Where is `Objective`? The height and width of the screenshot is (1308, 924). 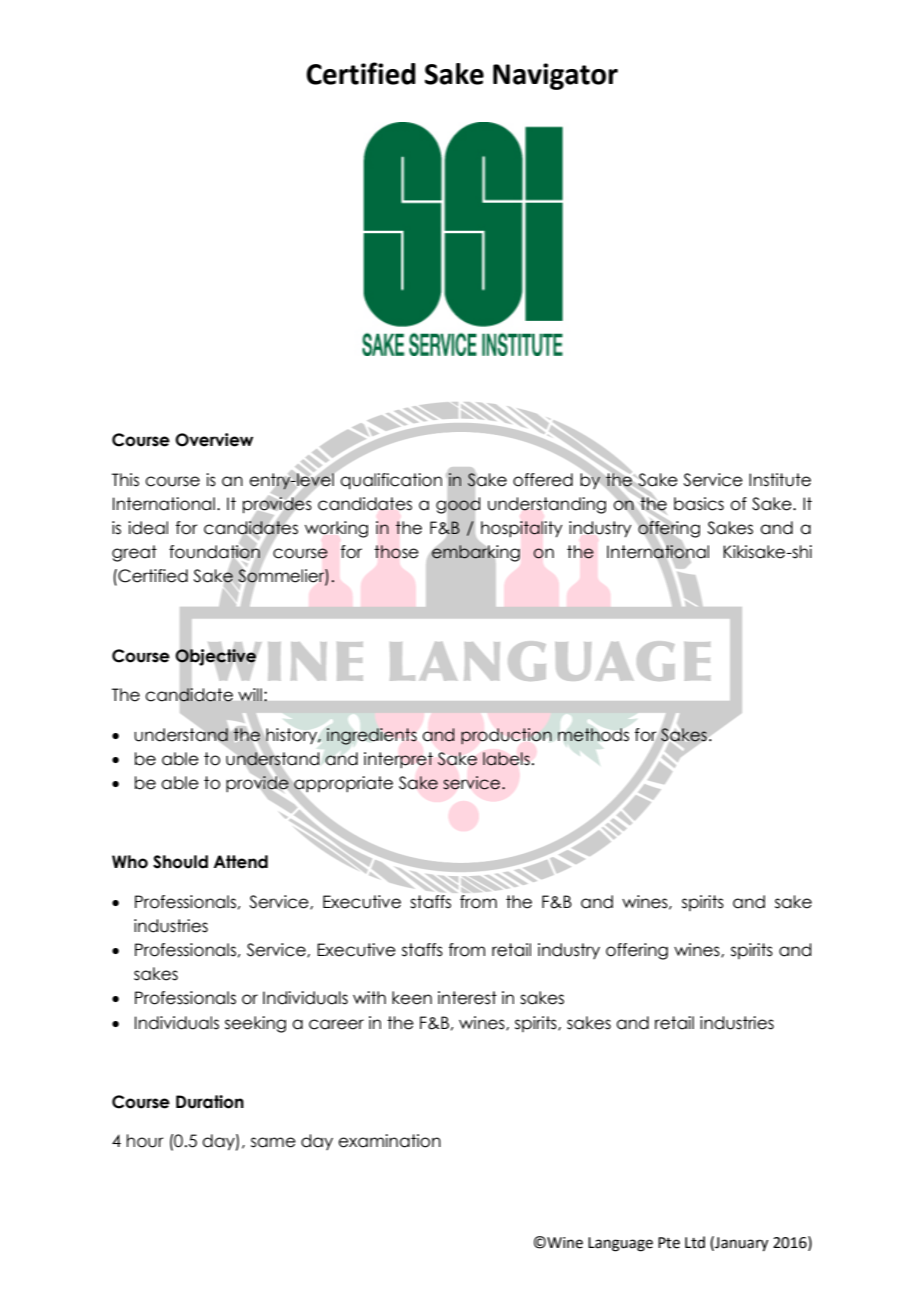
Objective is located at coordinates (215, 657).
